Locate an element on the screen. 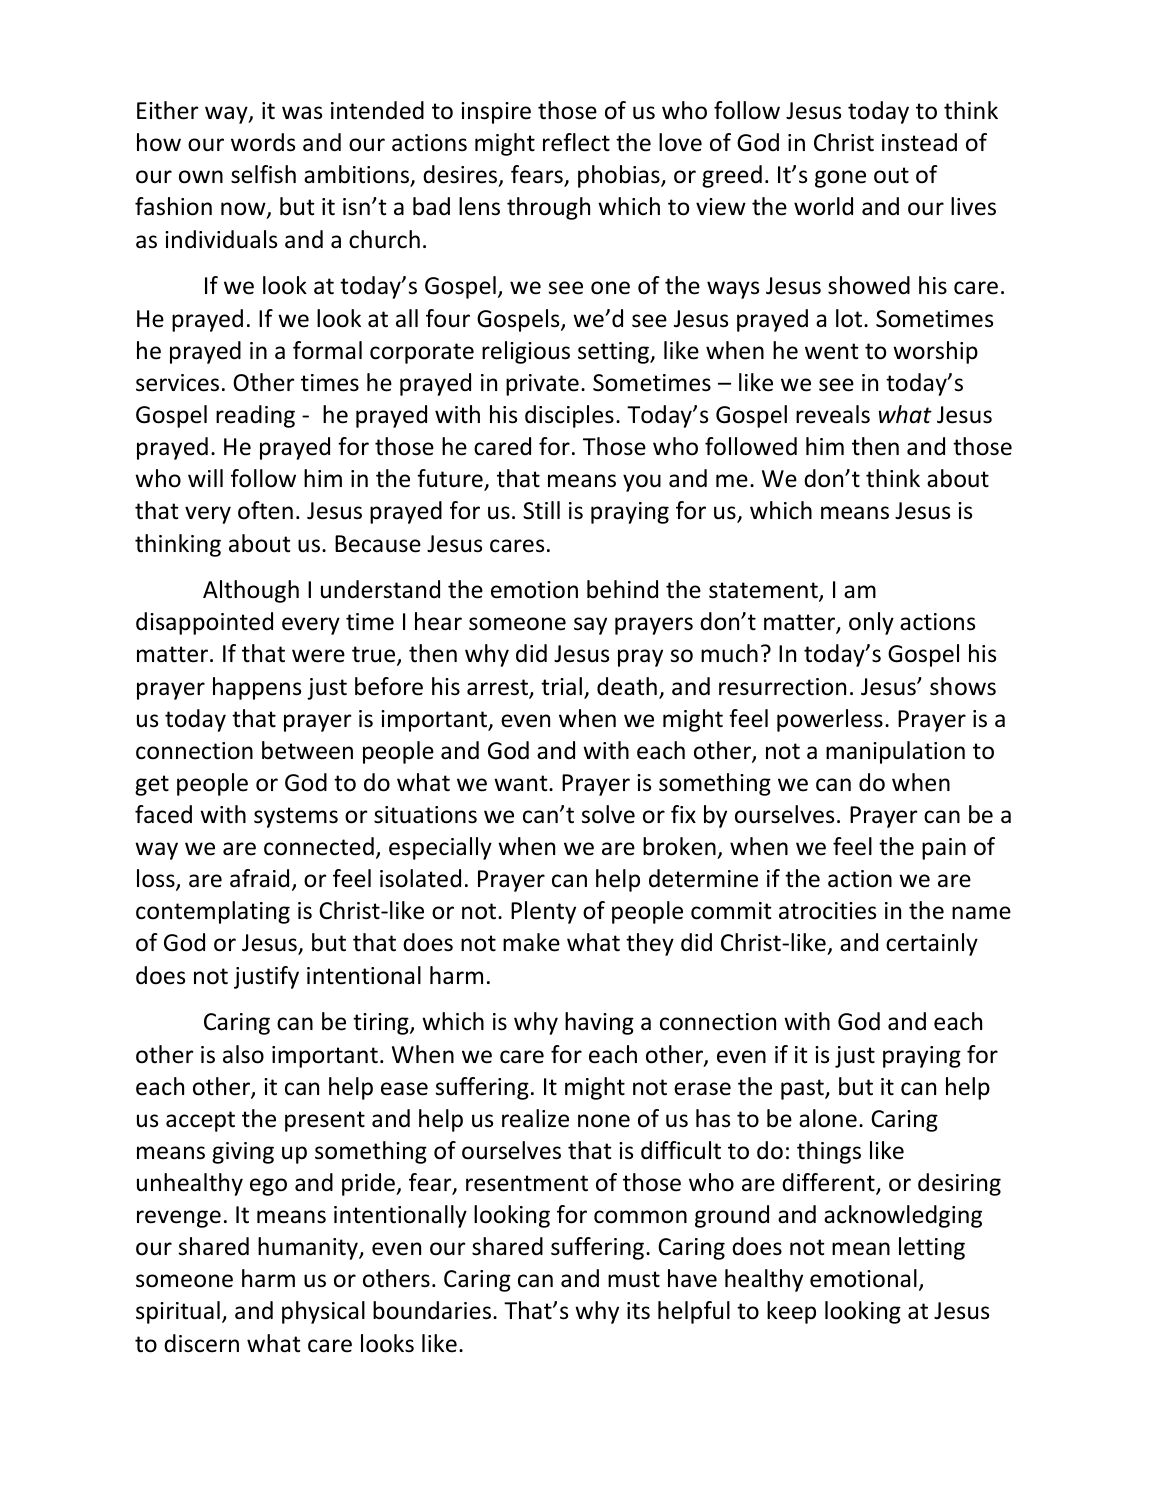 The height and width of the screenshot is (1487, 1149). words is located at coordinates (263, 142).
